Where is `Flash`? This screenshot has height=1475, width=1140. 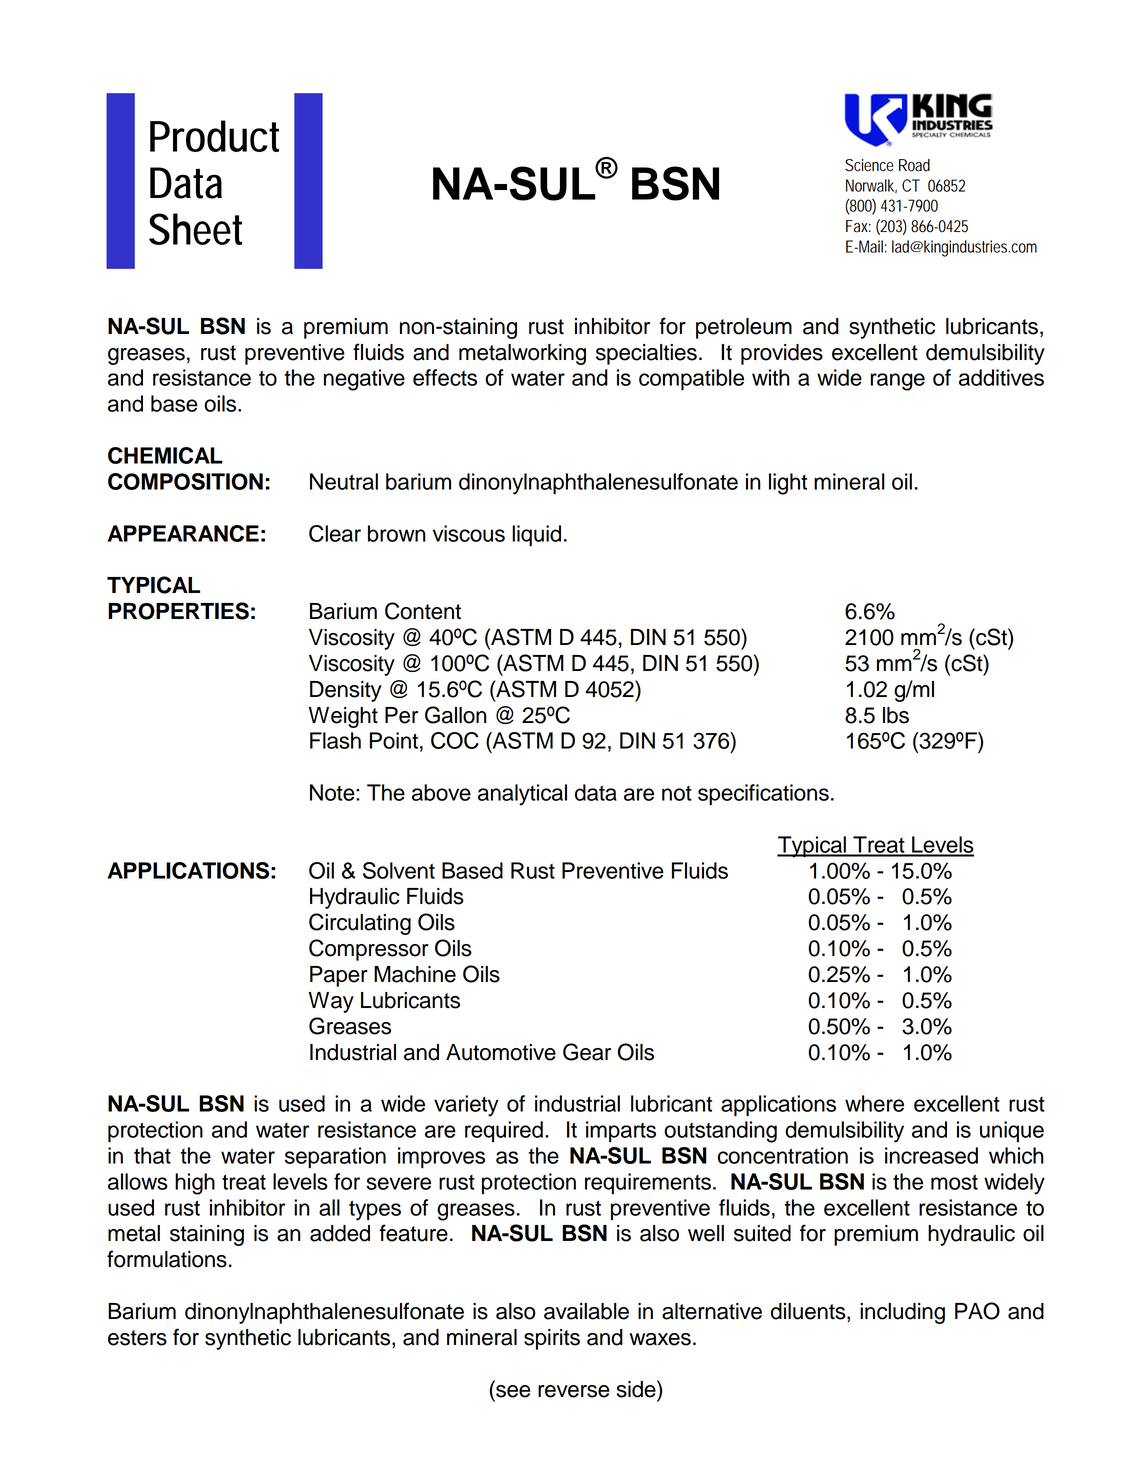
Flash is located at coordinates (335, 740).
